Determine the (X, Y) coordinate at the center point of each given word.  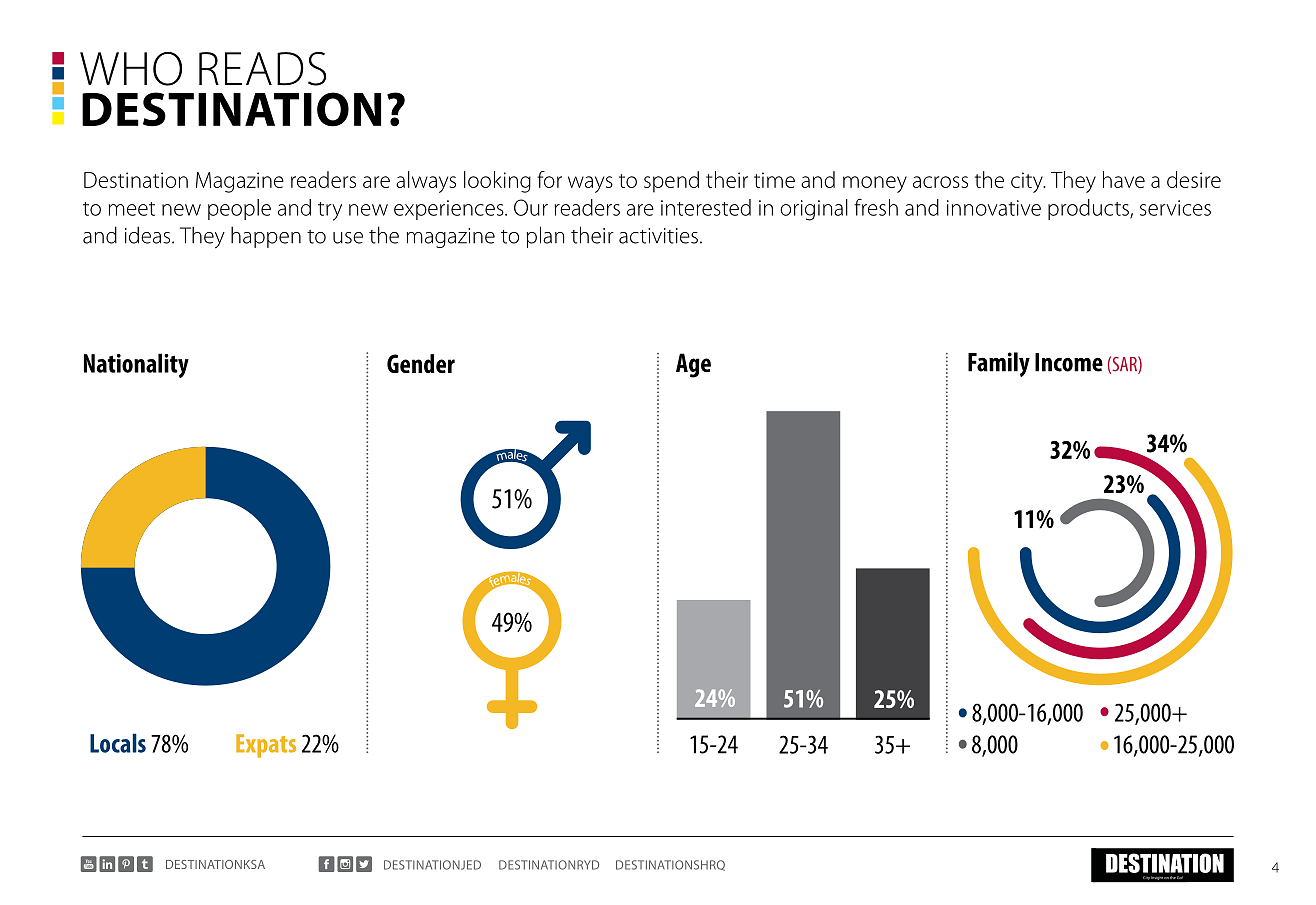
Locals (118, 743)
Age (693, 365)
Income (1069, 362)
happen (266, 237)
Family (999, 364)
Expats (266, 746)
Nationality (136, 365)
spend (671, 182)
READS (262, 69)
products (1089, 209)
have (1124, 179)
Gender (421, 363)
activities (658, 236)
